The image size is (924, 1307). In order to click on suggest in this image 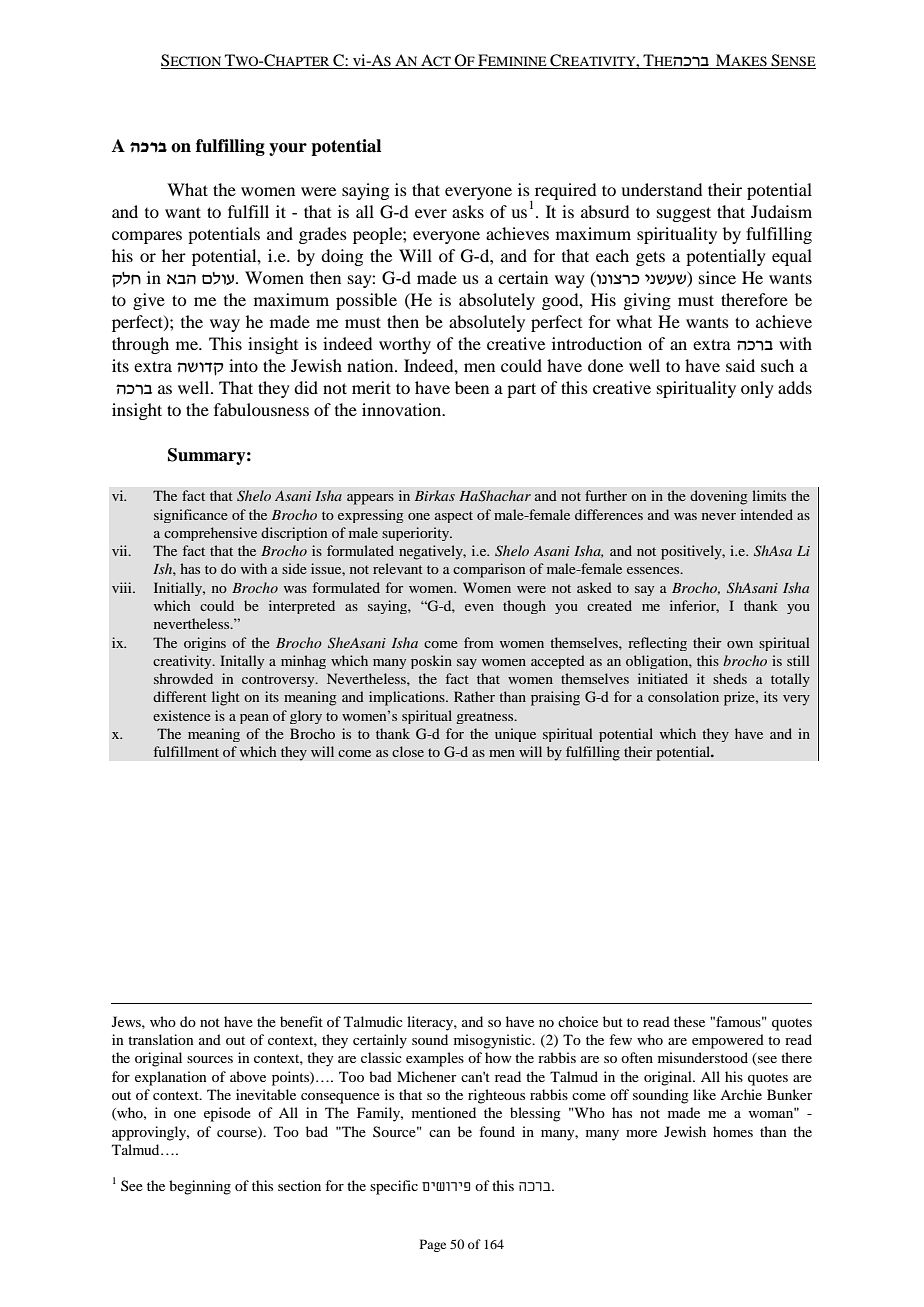, I will do `click(684, 214)`.
